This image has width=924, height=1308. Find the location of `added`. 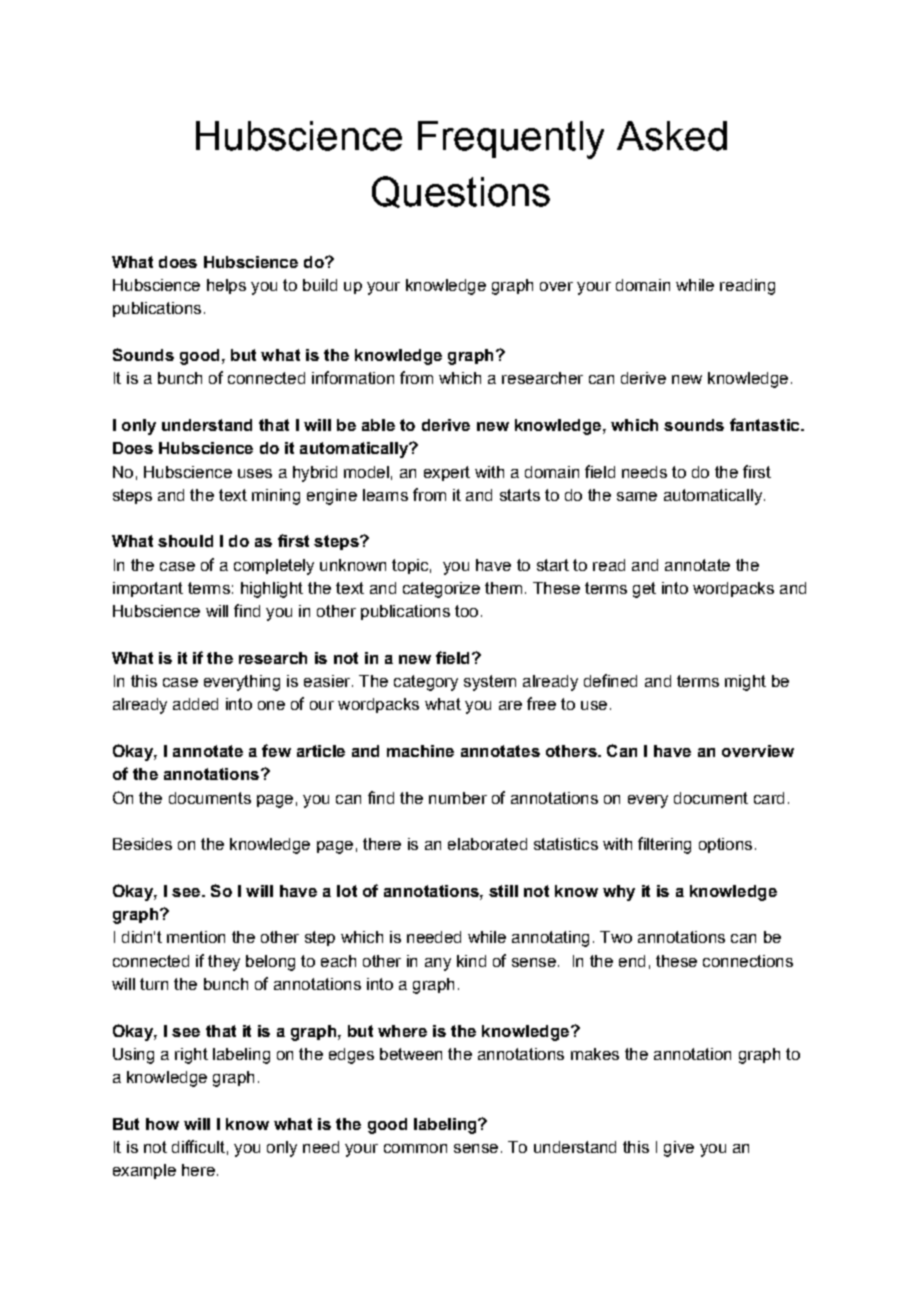

added is located at coordinates (195, 704).
